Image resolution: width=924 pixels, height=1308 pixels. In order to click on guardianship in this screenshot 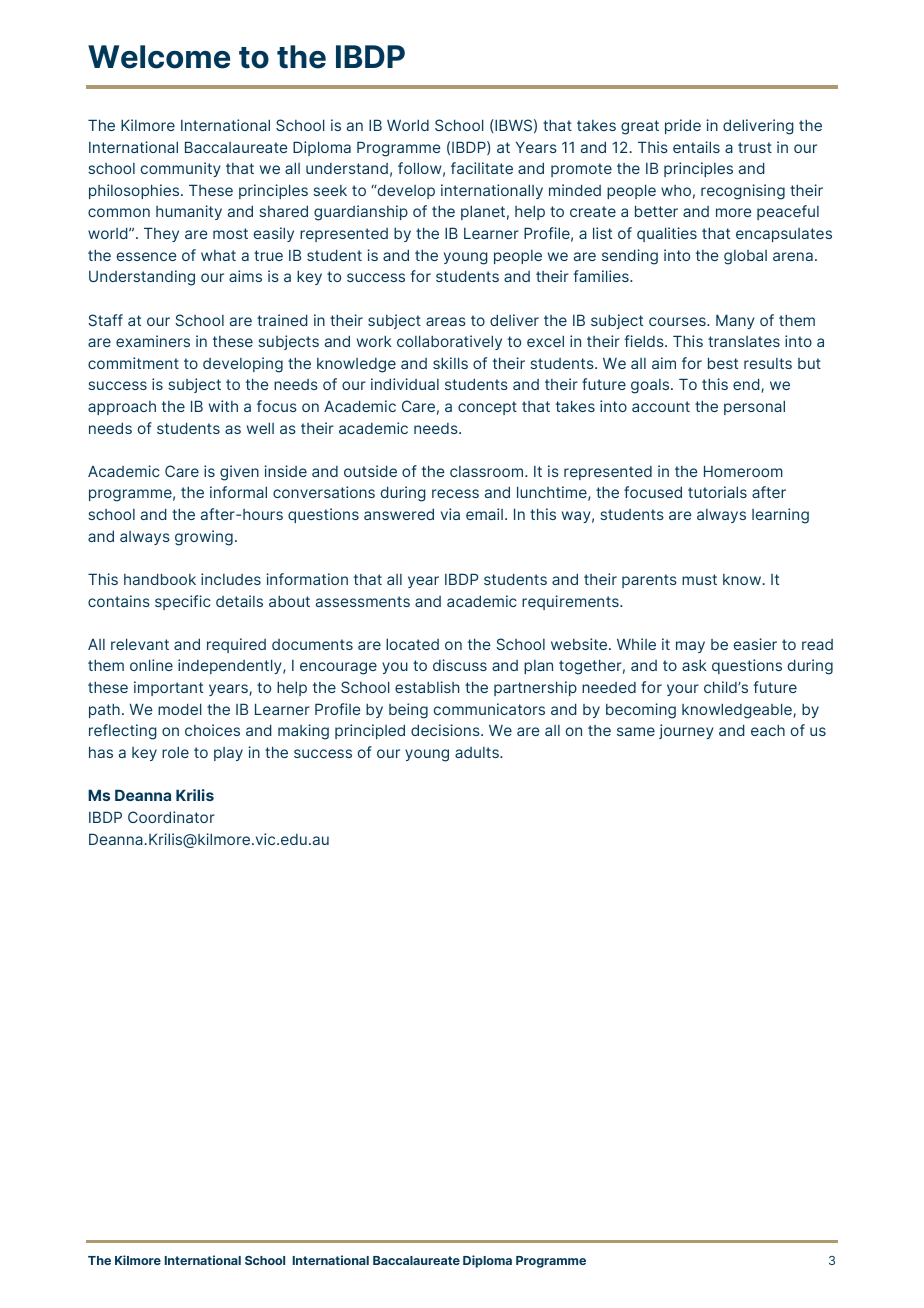, I will do `click(361, 213)`.
